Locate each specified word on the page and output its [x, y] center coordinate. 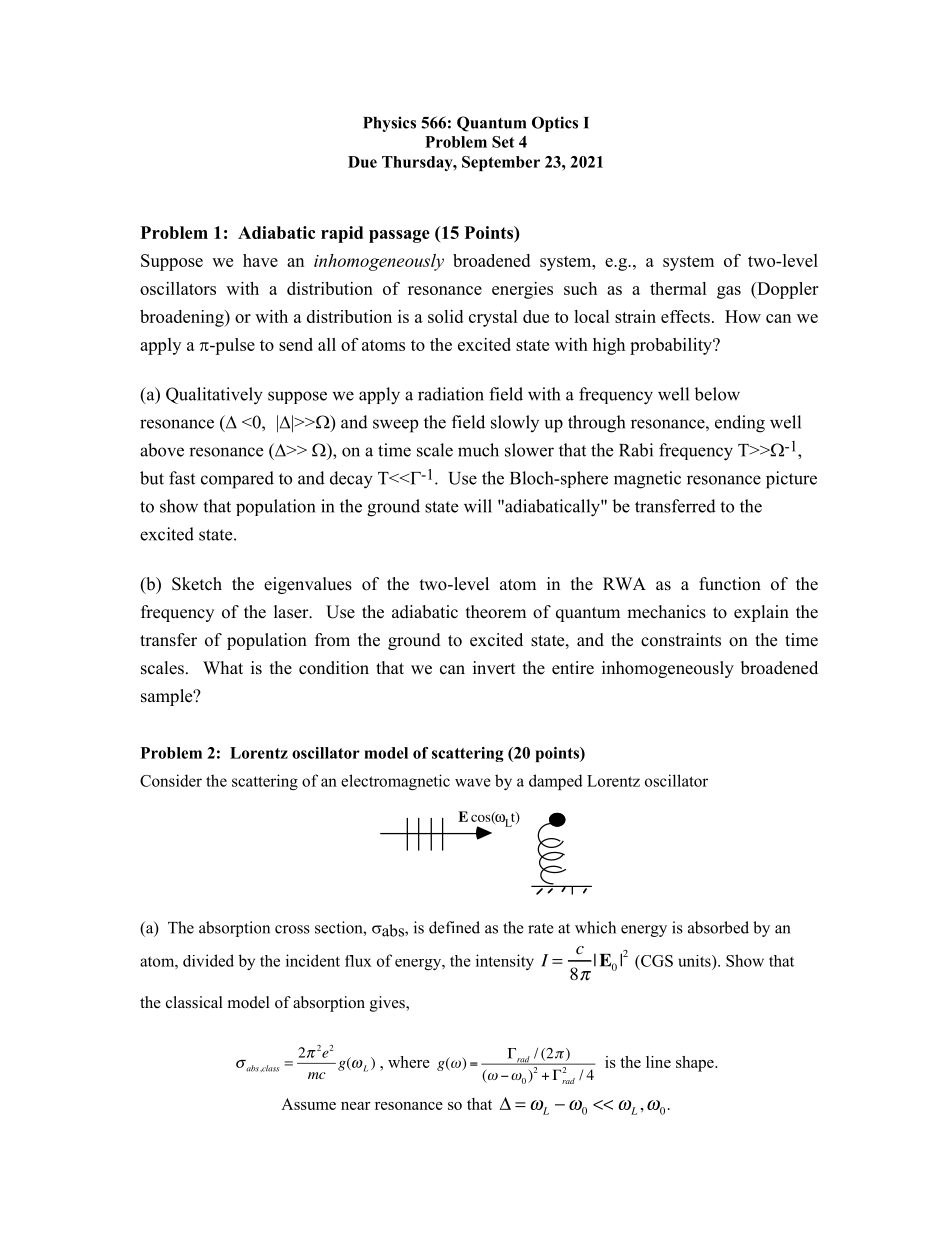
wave [473, 782]
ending [740, 424]
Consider [171, 780]
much [478, 450]
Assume [308, 1104]
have [260, 260]
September [501, 163]
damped [556, 782]
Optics [555, 124]
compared [237, 480]
